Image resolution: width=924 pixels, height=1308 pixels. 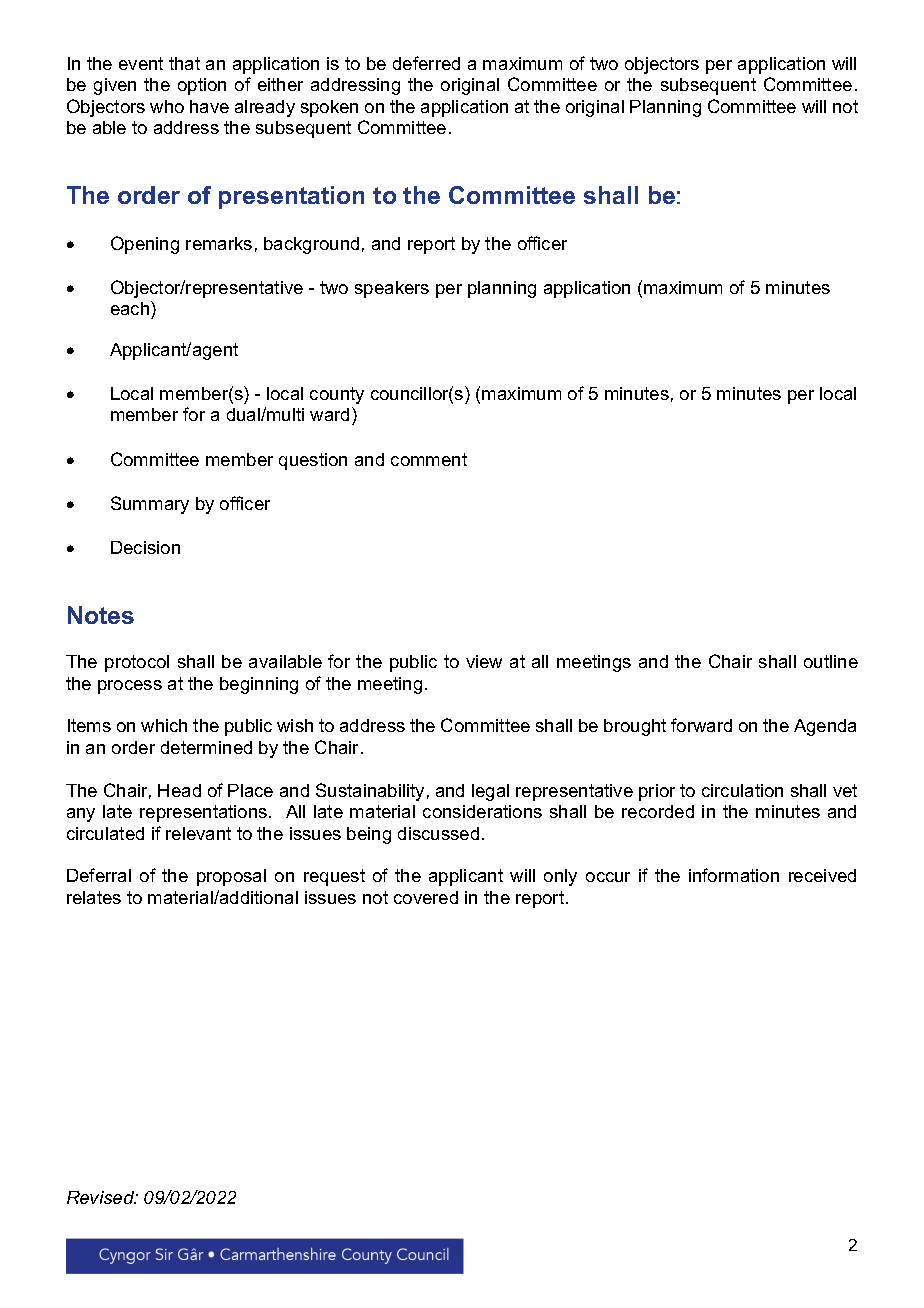 I want to click on proposal, so click(x=231, y=877).
